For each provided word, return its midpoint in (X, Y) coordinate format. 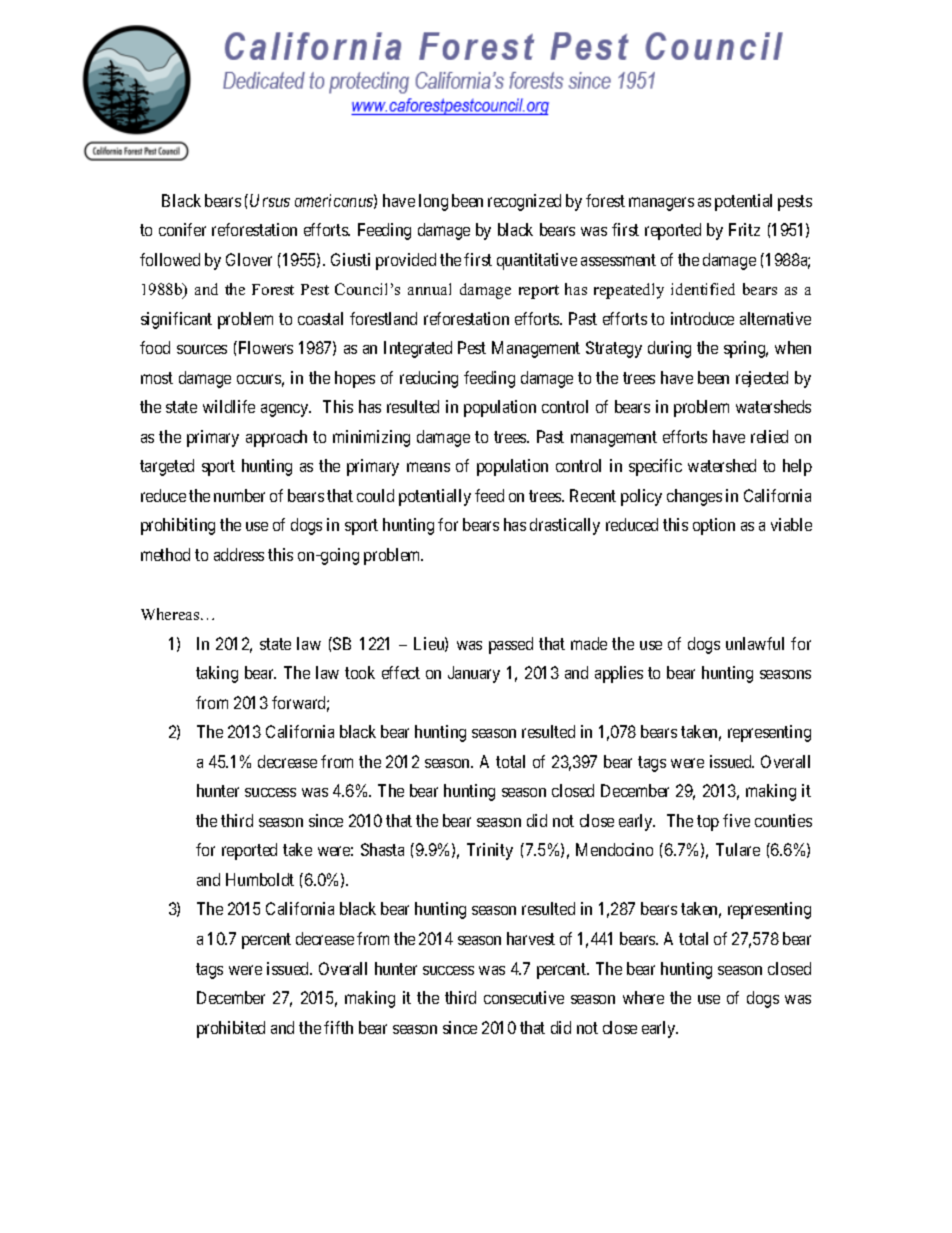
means (428, 467)
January (474, 674)
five (736, 820)
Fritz (744, 229)
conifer (182, 229)
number (239, 495)
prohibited (231, 1029)
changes (694, 497)
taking (217, 674)
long (433, 202)
